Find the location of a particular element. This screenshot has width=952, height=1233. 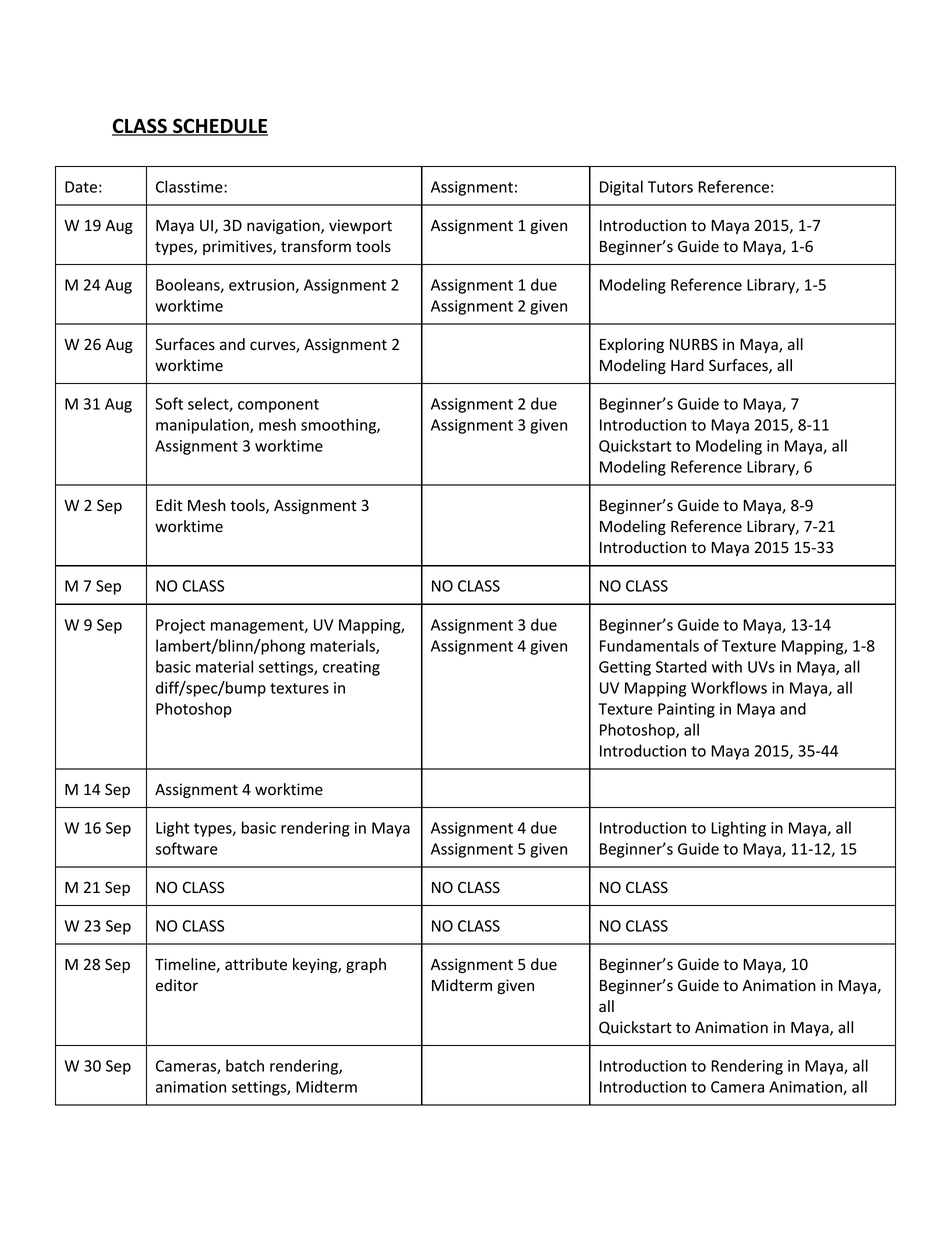

Painting is located at coordinates (686, 710).
